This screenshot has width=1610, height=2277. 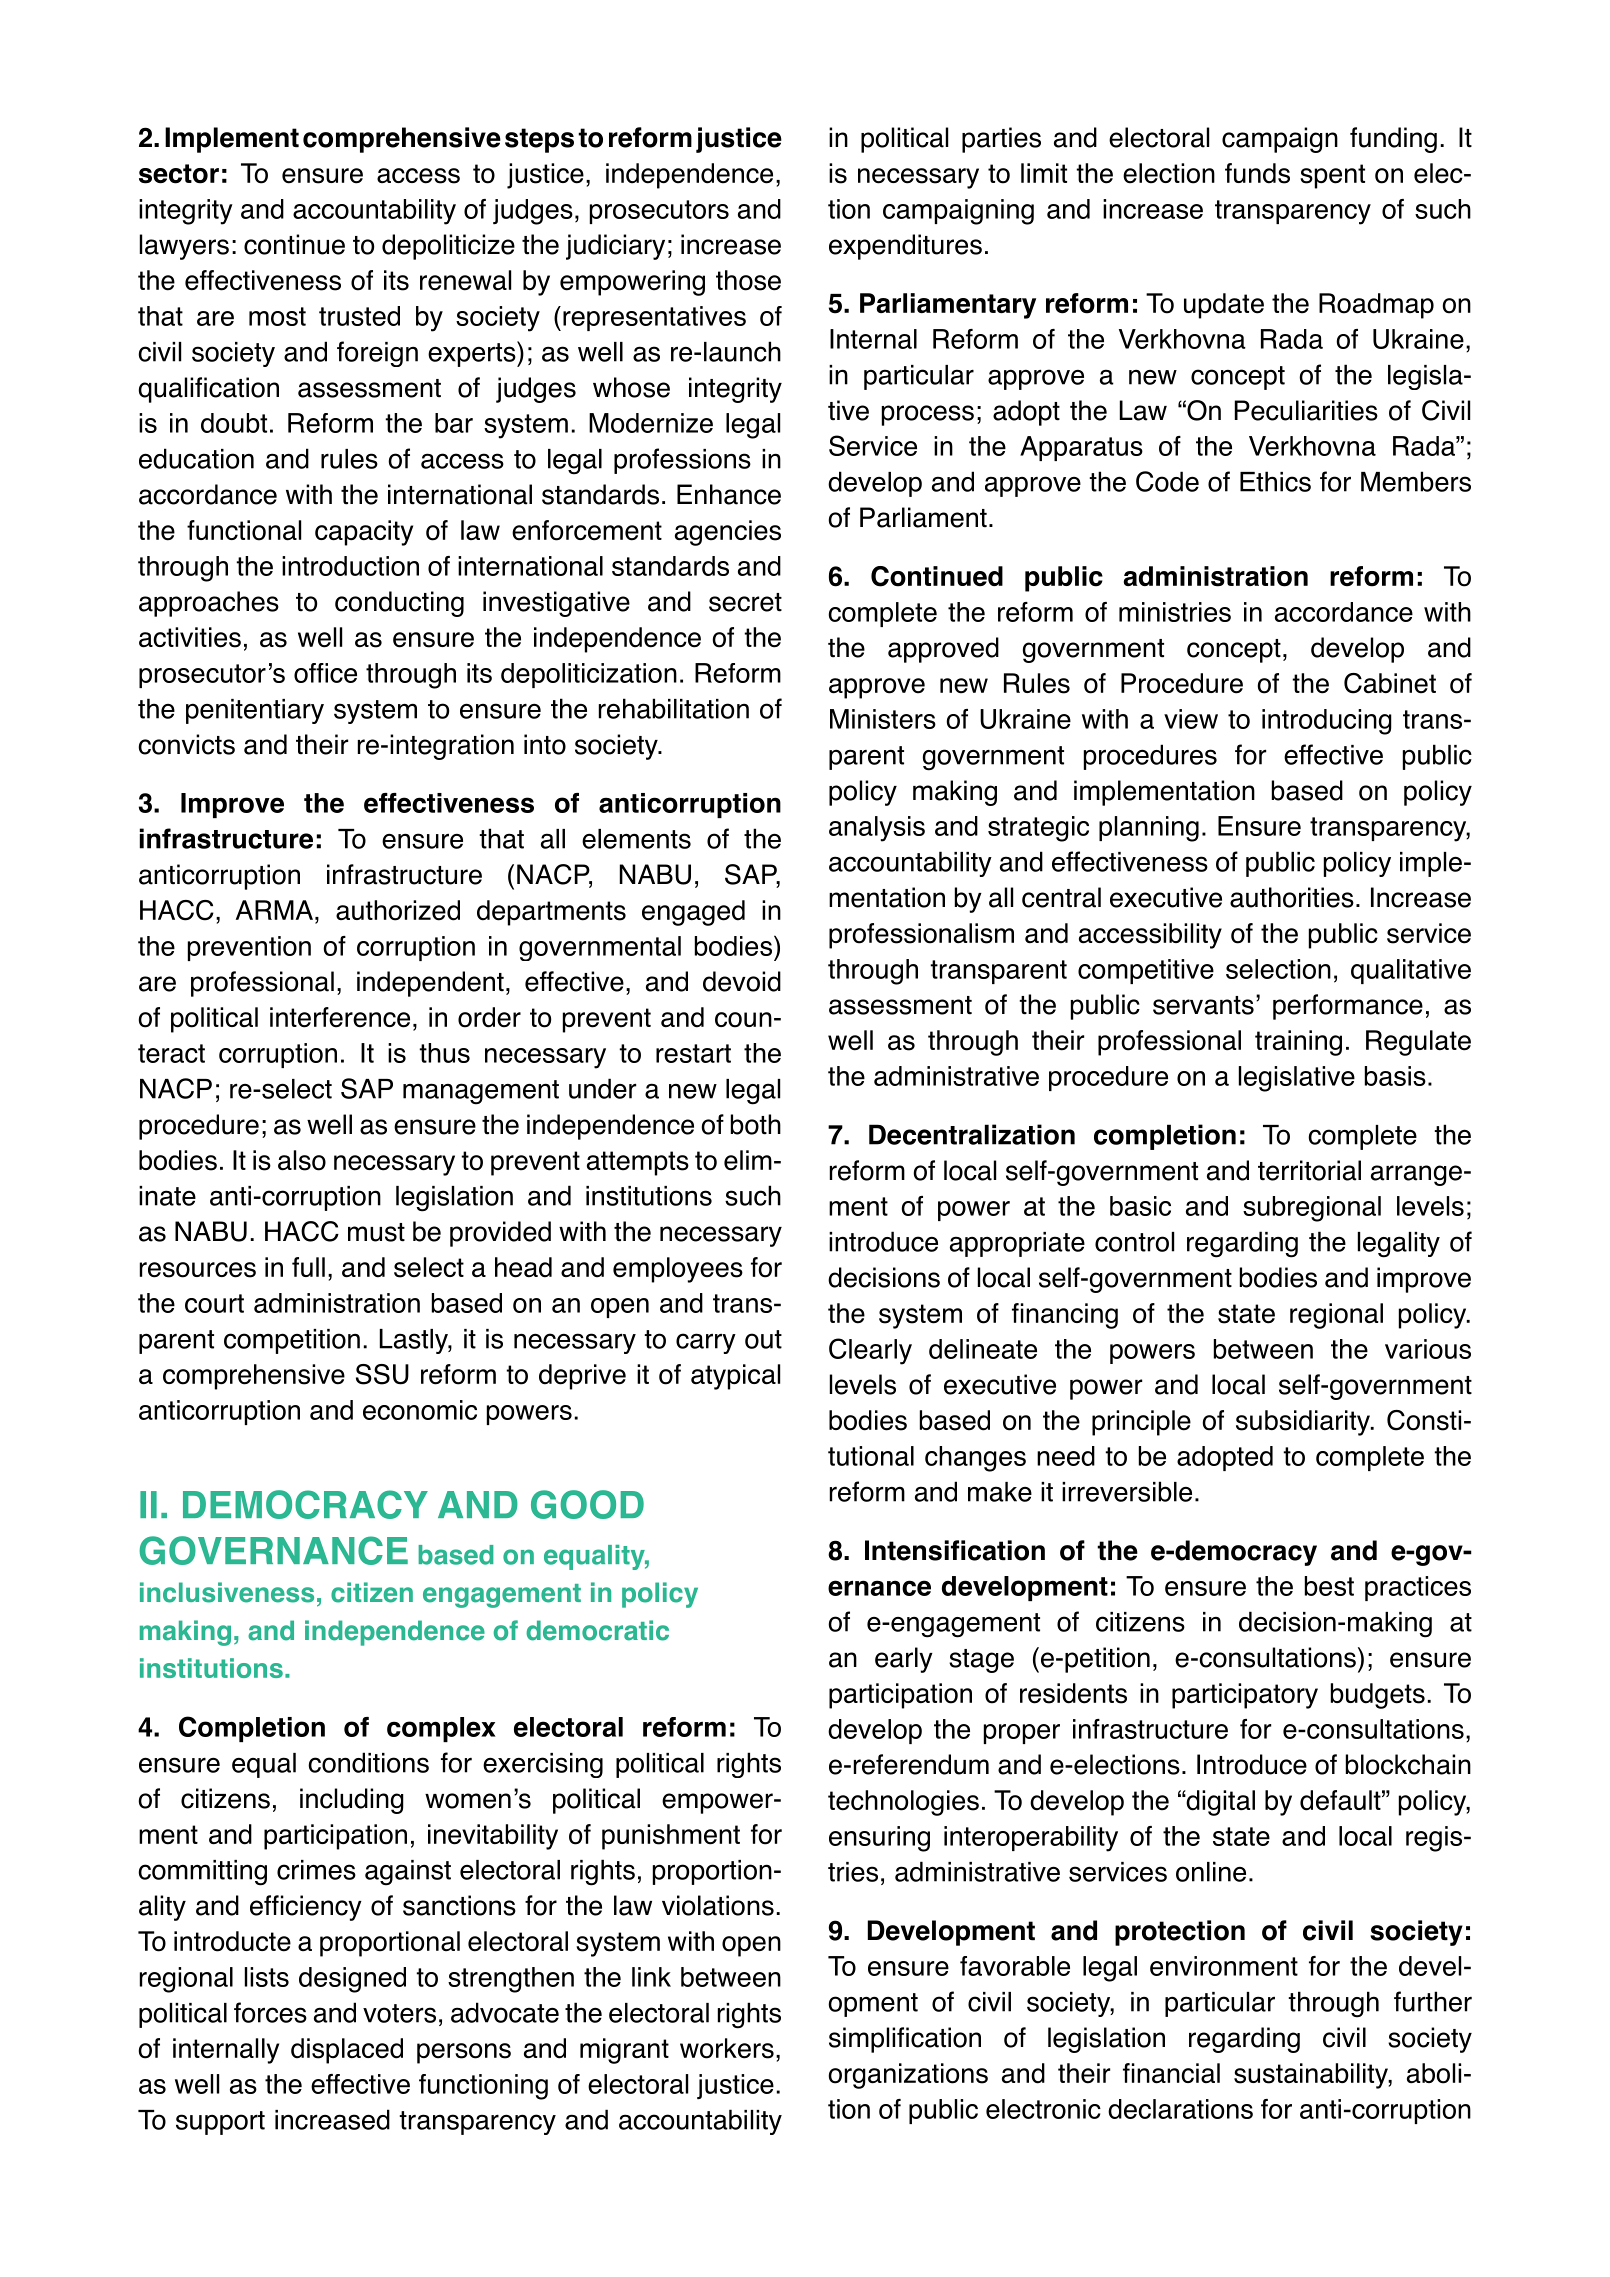 I want to click on expenditures, so click(x=905, y=247).
